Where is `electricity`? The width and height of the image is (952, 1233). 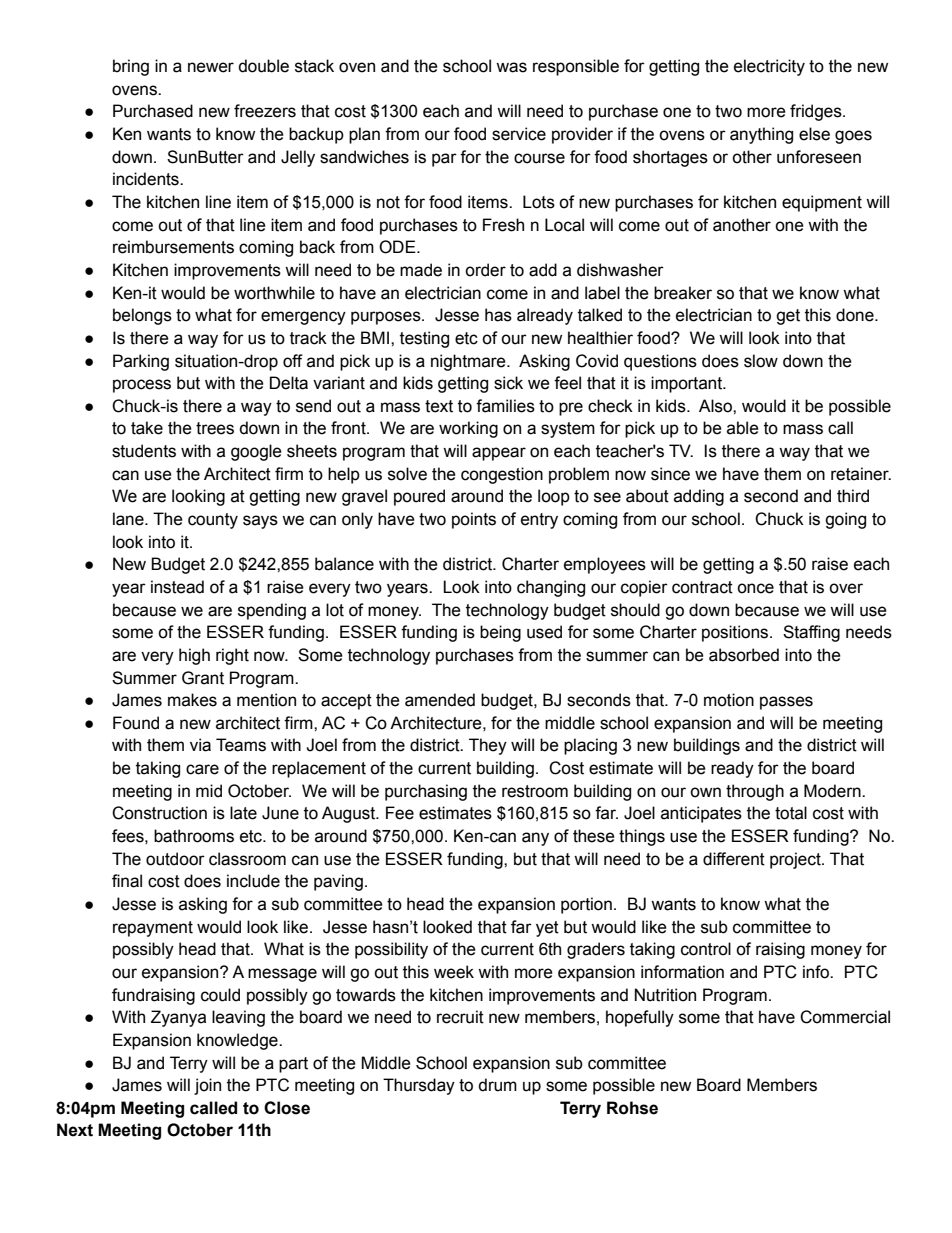
electricity is located at coordinates (769, 67).
